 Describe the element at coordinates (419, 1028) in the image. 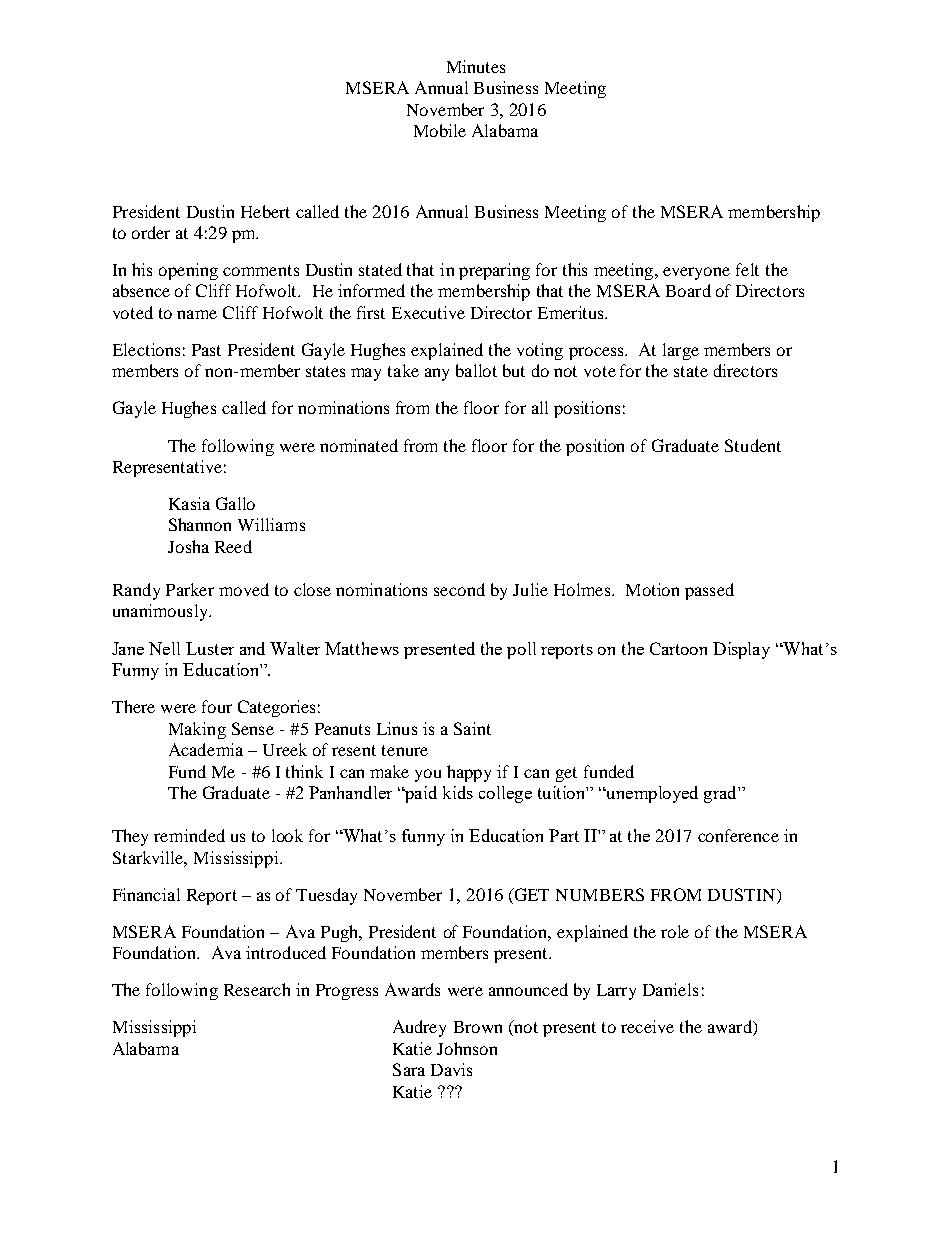

I see `Audrey` at that location.
